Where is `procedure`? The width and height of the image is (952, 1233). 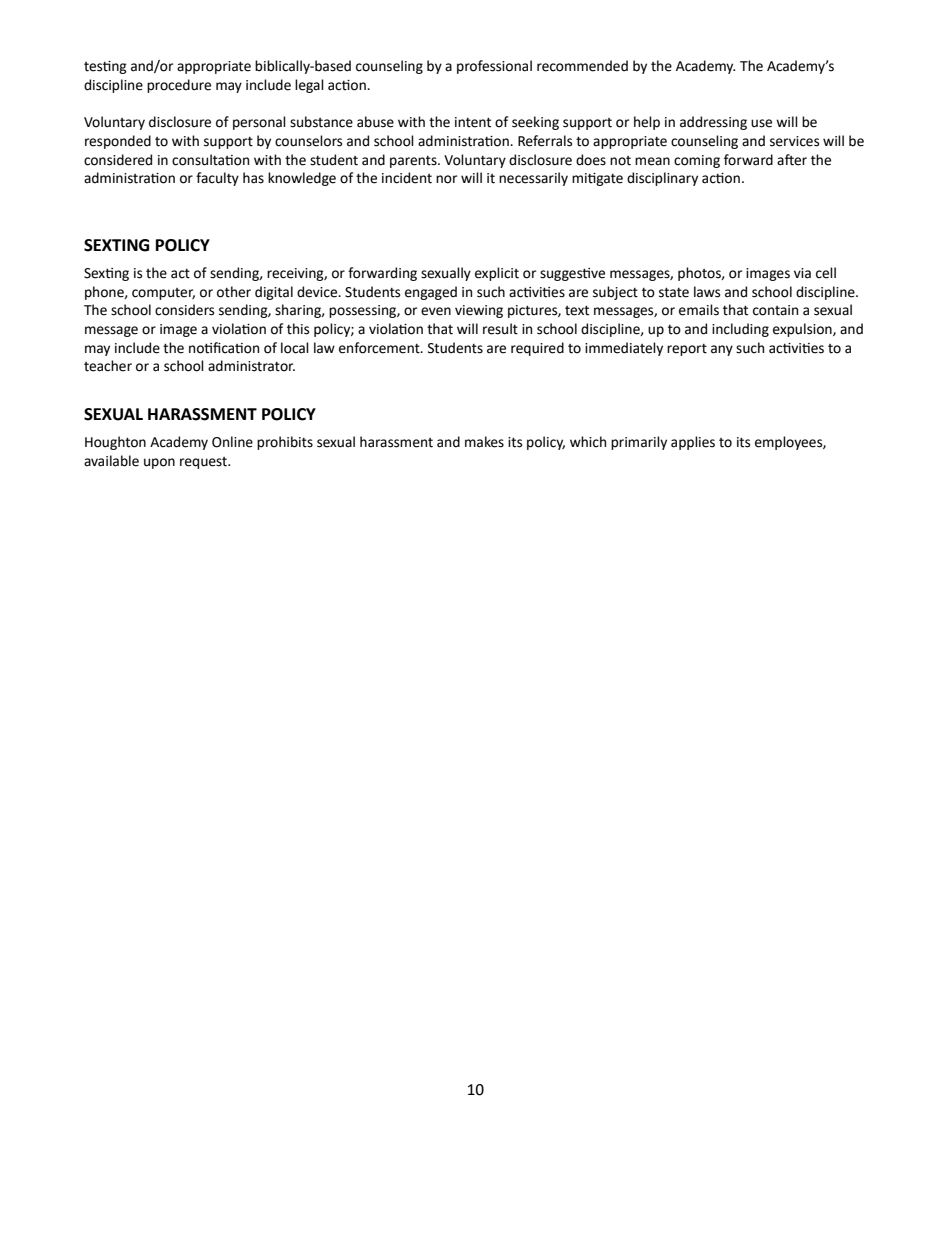
procedure is located at coordinates (179, 86).
